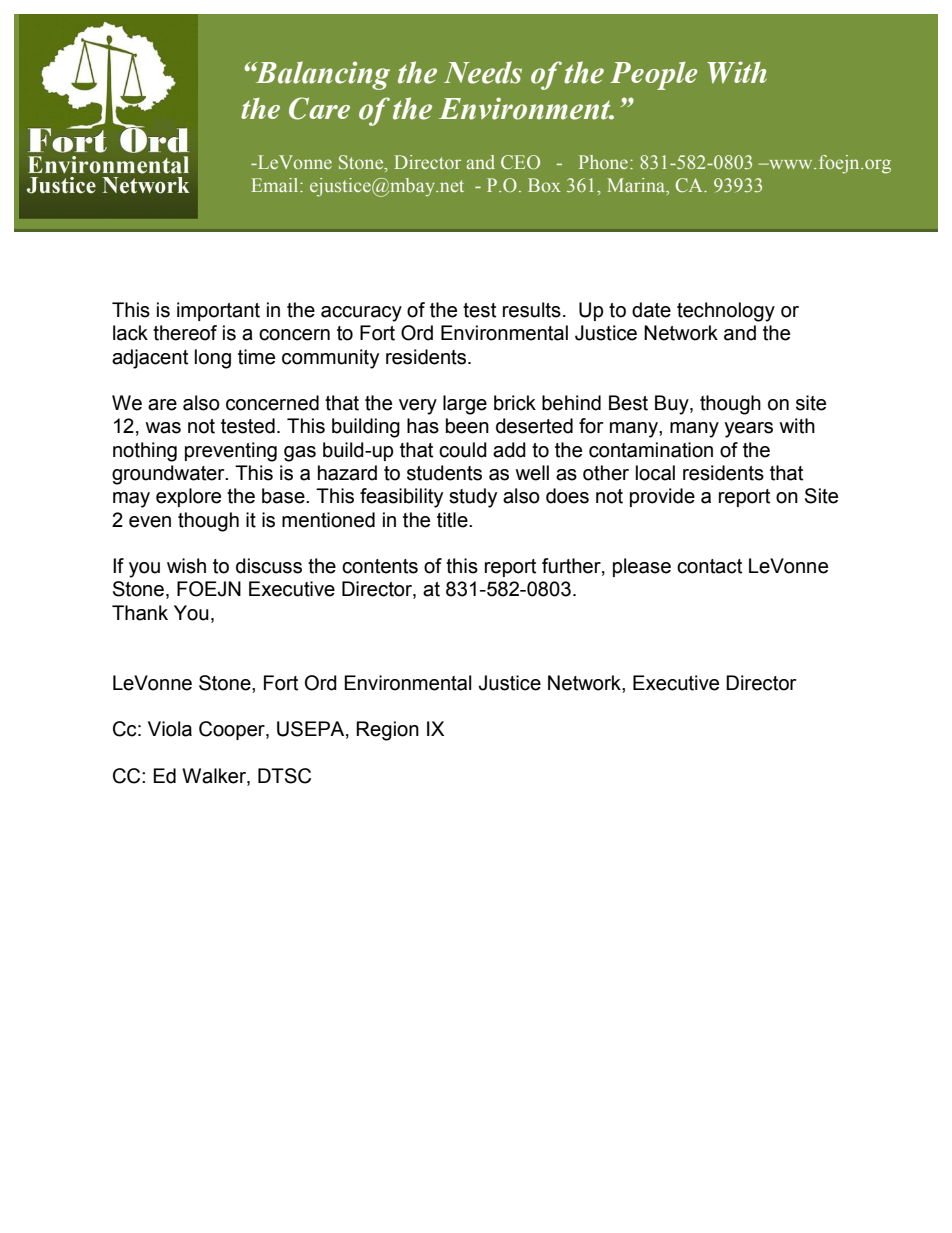 The height and width of the screenshot is (1233, 952). I want to click on provide, so click(662, 497).
